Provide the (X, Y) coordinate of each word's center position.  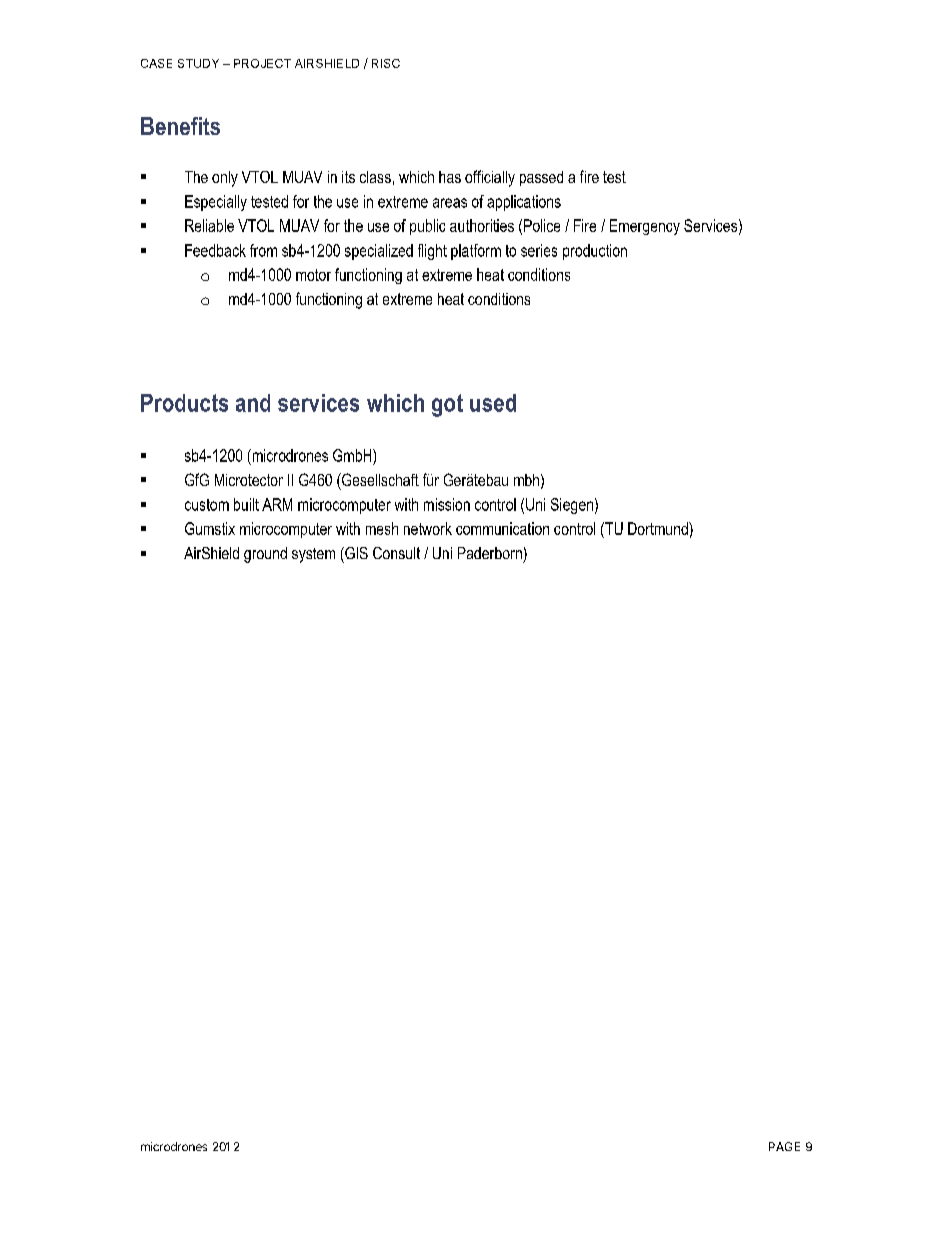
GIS (355, 553)
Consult (396, 553)
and (253, 403)
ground (265, 555)
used (493, 403)
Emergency (645, 227)
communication (502, 528)
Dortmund (659, 528)
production (595, 252)
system (313, 555)
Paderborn (490, 553)
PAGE (784, 1146)
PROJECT (262, 63)
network (428, 528)
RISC (386, 63)
